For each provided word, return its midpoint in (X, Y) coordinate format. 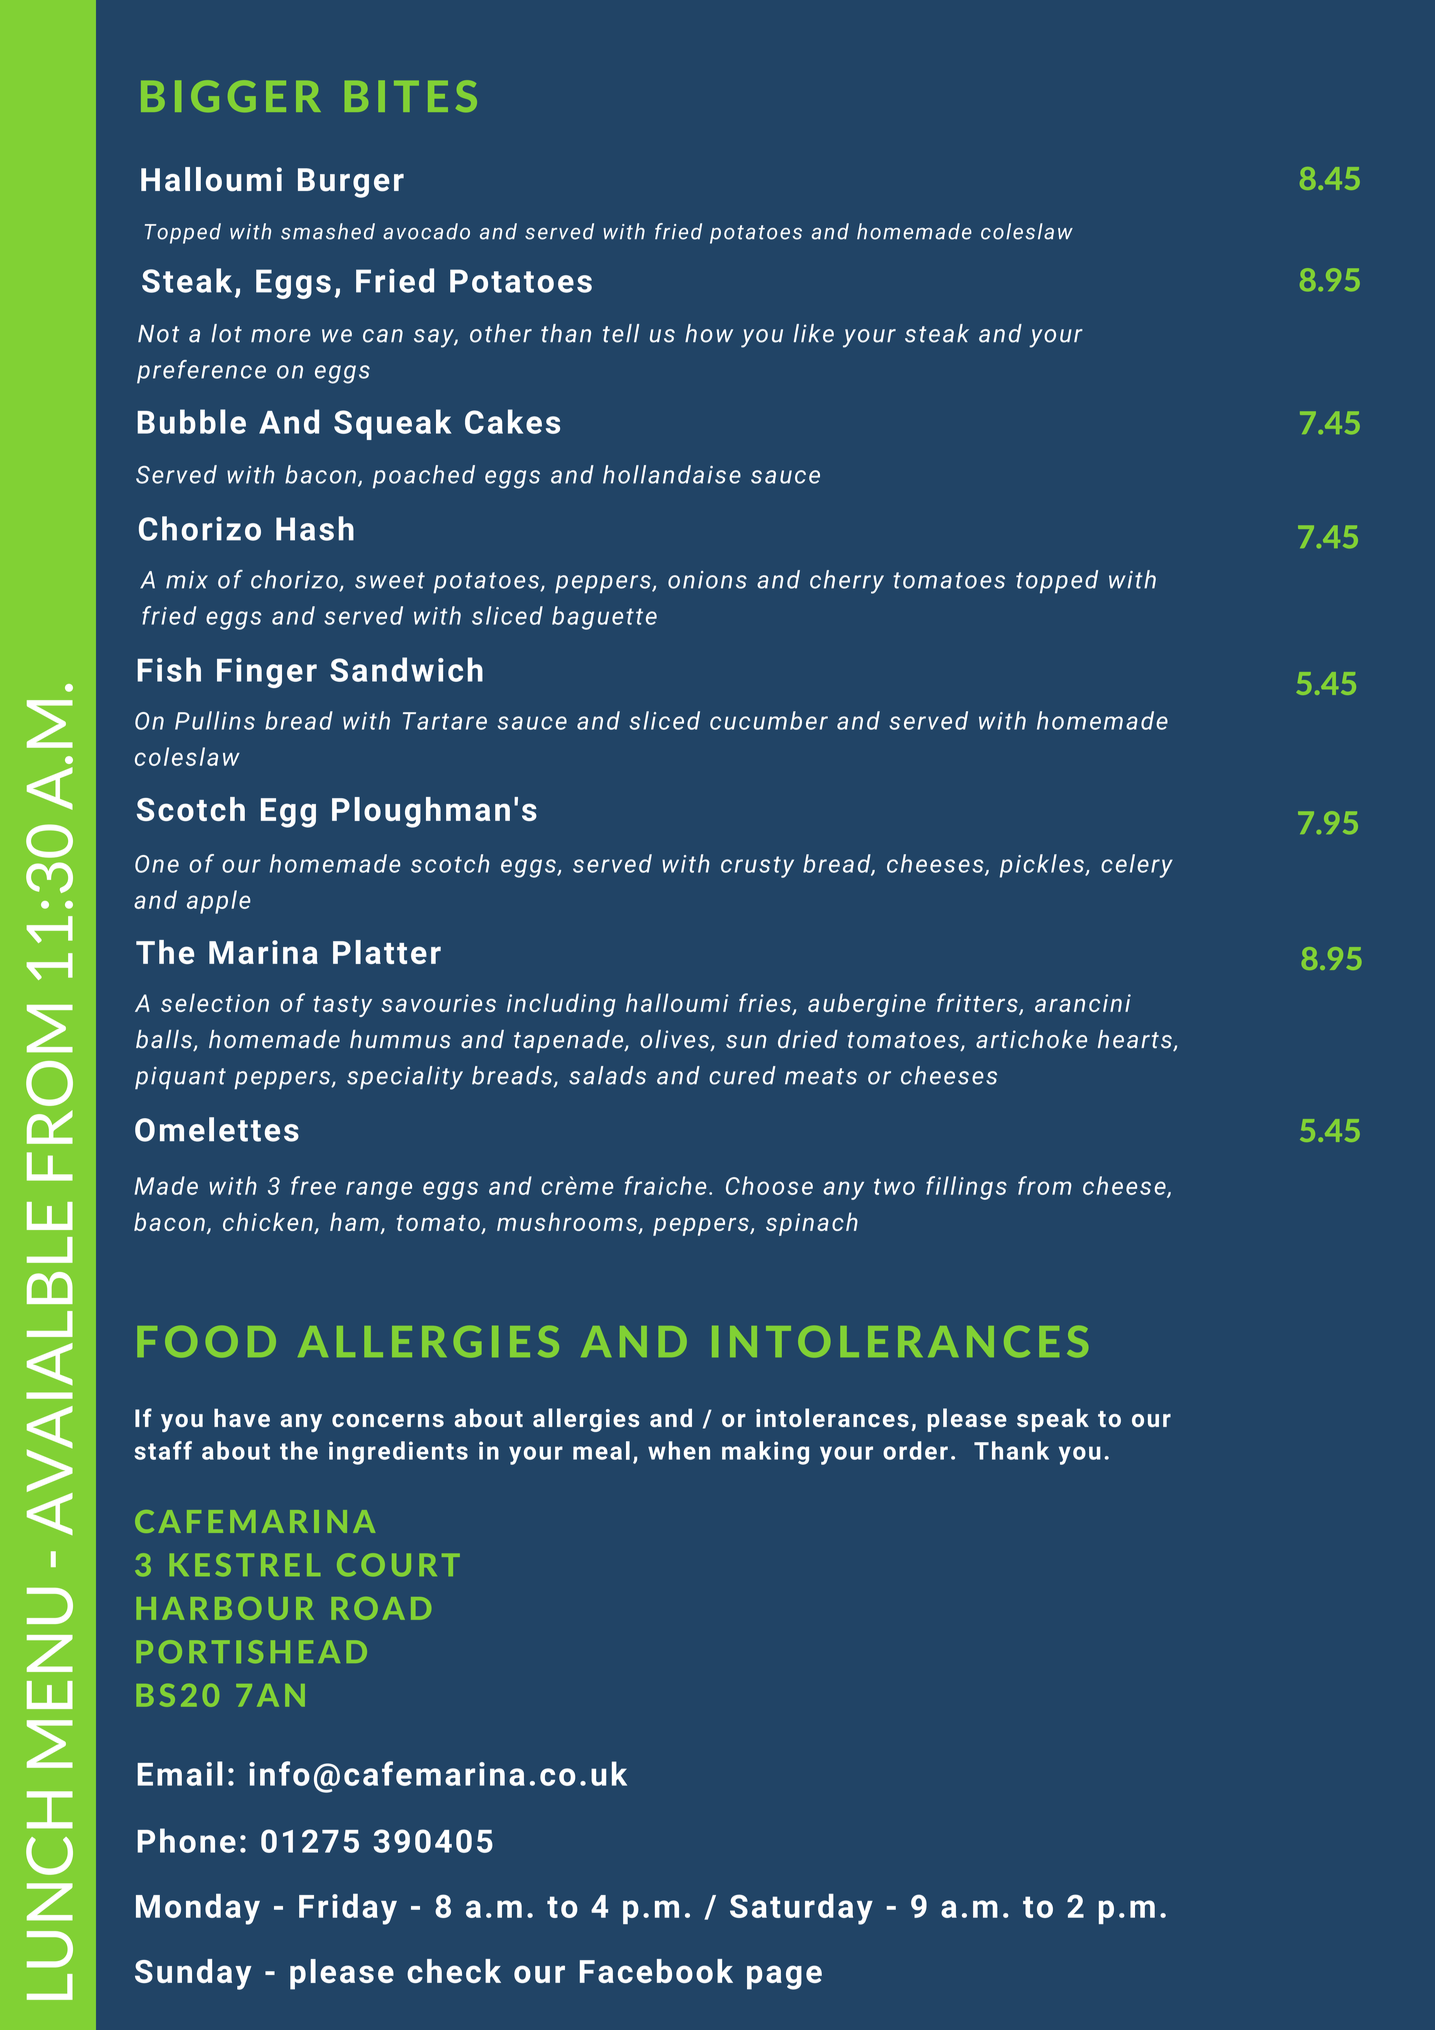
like (814, 333)
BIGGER (231, 96)
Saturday (801, 1909)
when (679, 1450)
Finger (267, 673)
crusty (757, 867)
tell (621, 333)
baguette (604, 618)
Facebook (656, 1971)
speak (1053, 1420)
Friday (348, 1909)
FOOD (206, 1342)
